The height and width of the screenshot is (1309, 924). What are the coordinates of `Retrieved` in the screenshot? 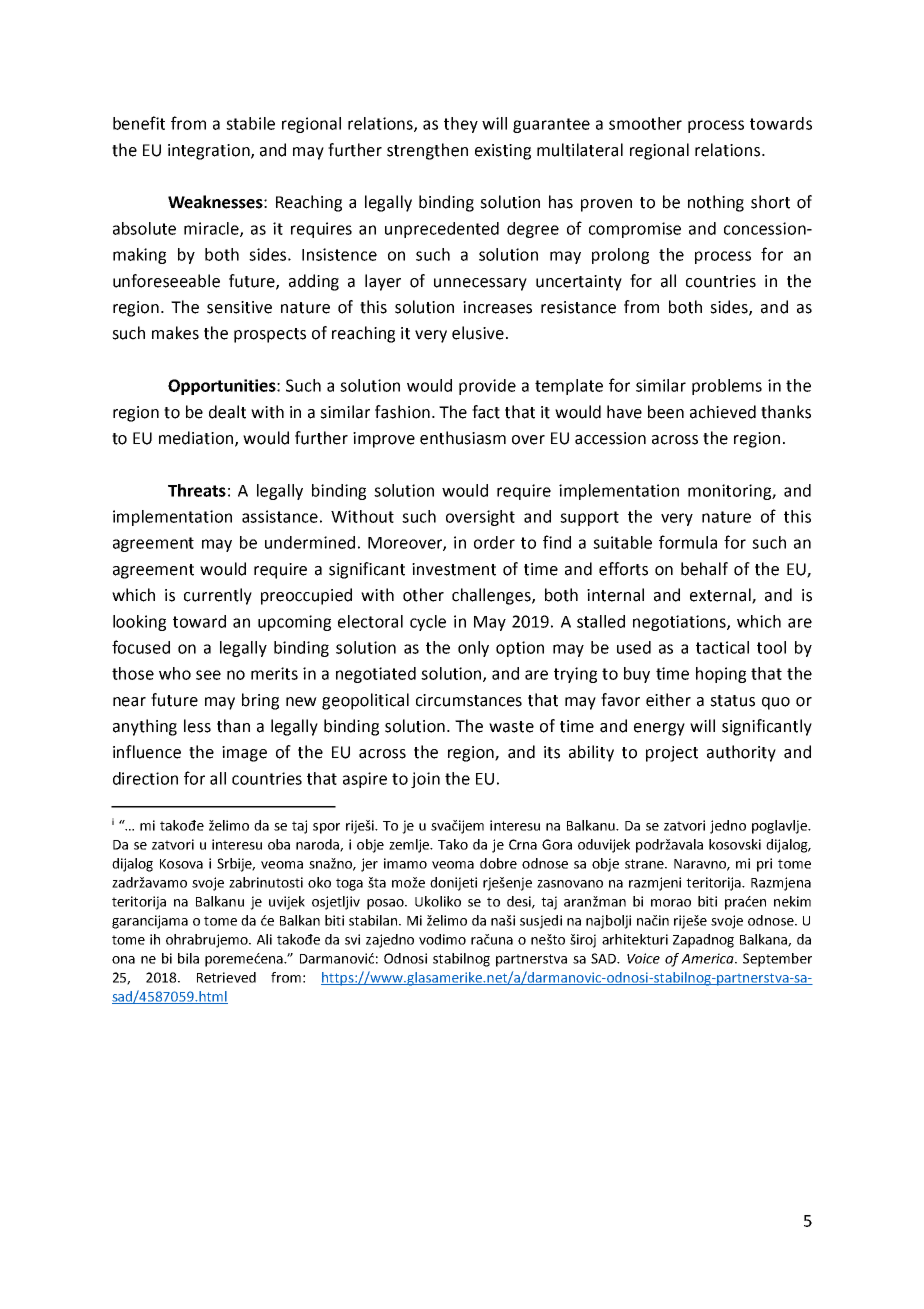 It's located at (226, 977).
